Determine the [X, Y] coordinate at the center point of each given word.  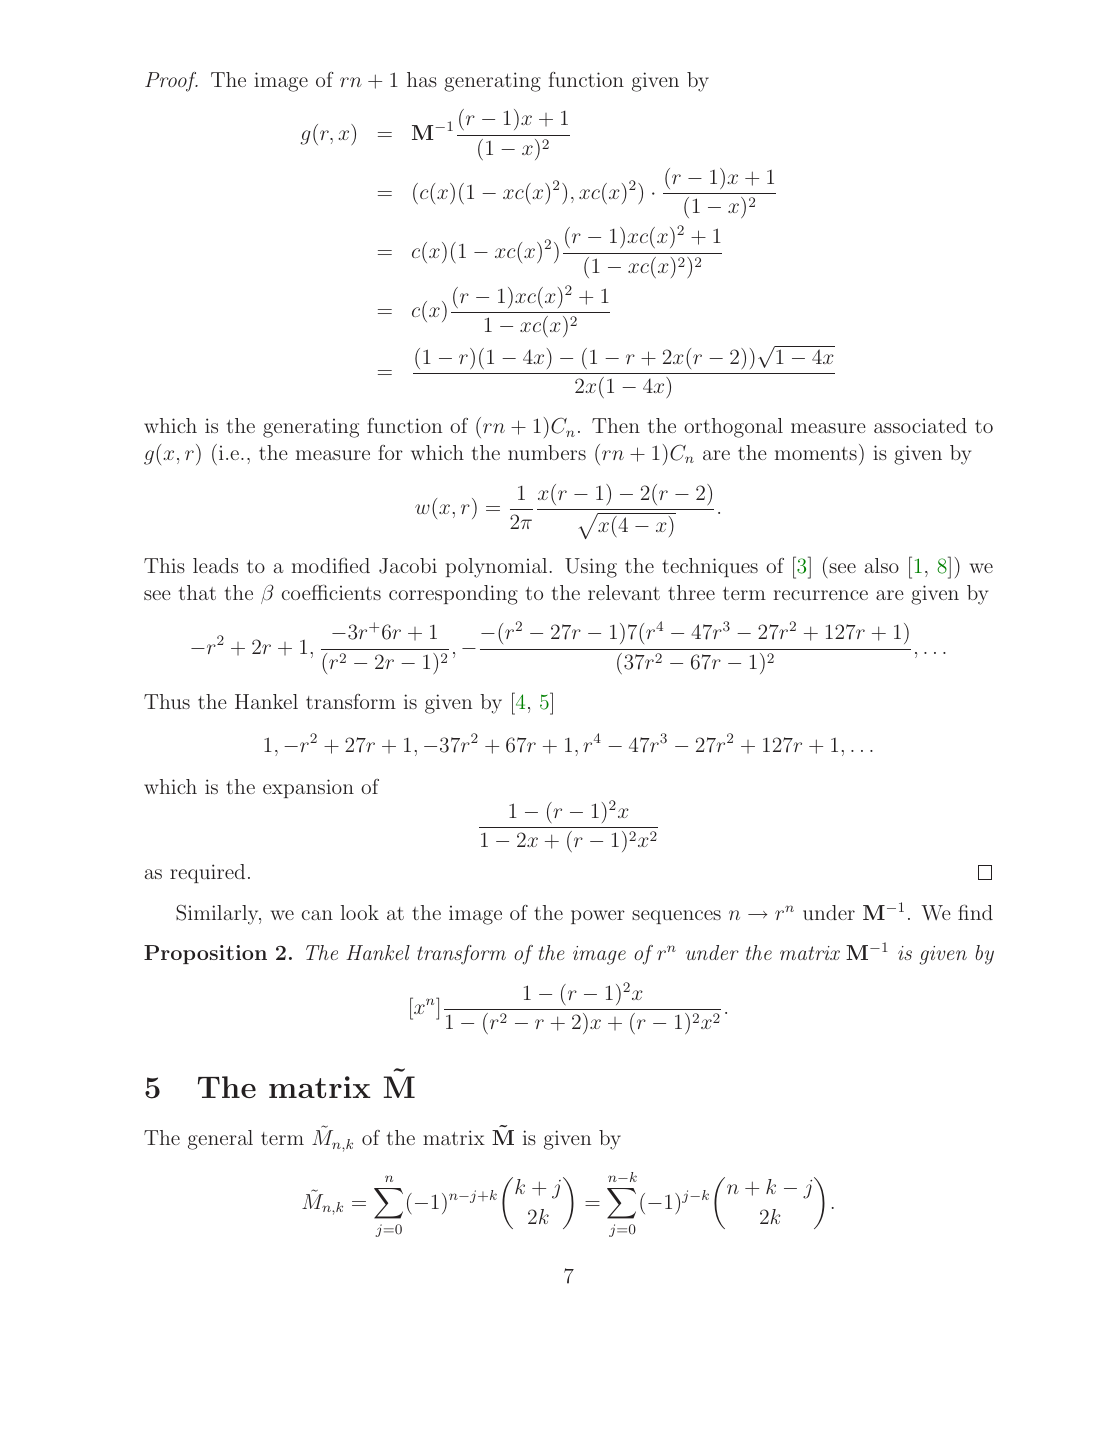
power [598, 917]
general [220, 1140]
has [422, 79]
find [975, 912]
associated [920, 425]
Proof [171, 82]
